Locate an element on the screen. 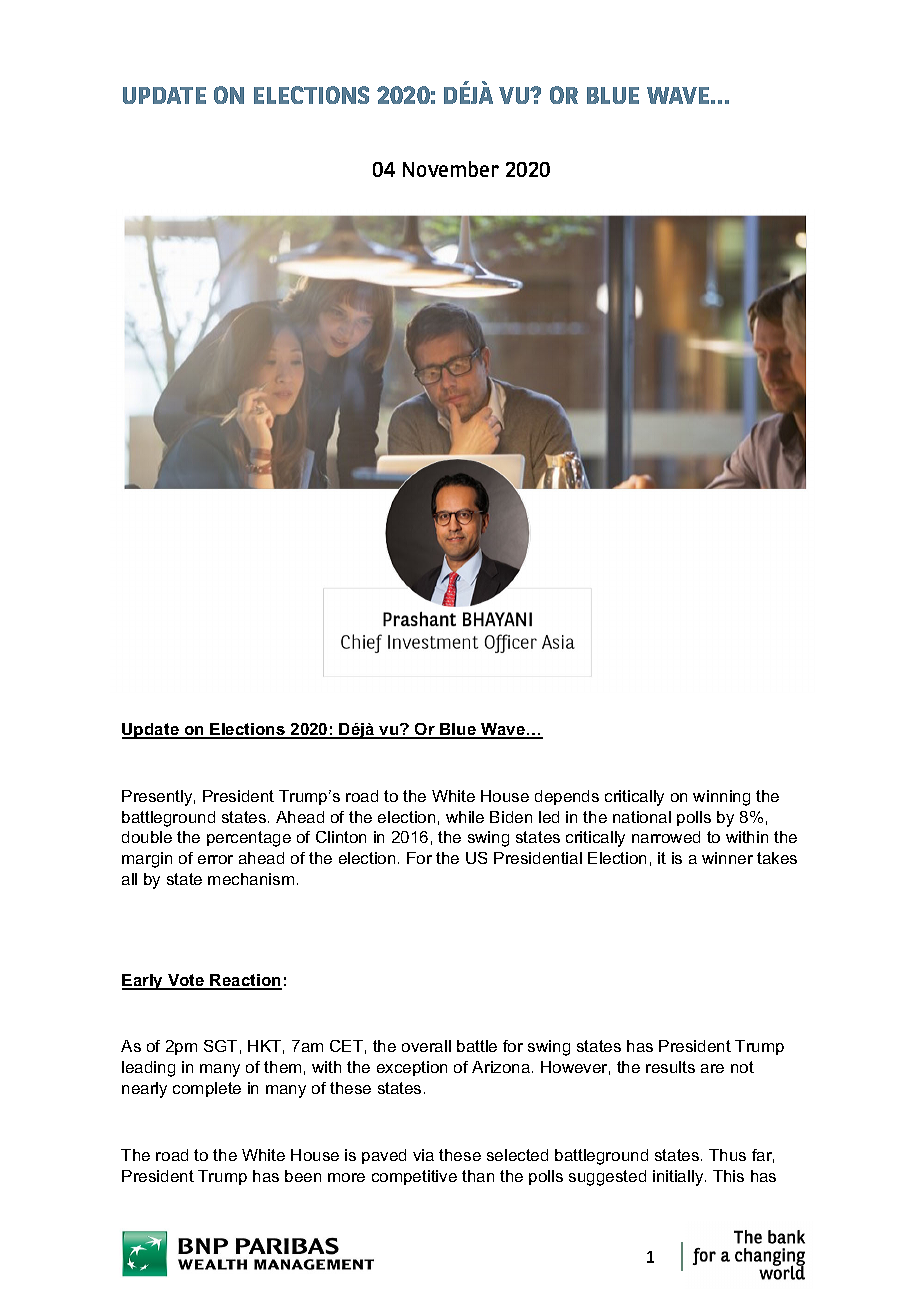 The height and width of the screenshot is (1308, 924). depends is located at coordinates (567, 797).
